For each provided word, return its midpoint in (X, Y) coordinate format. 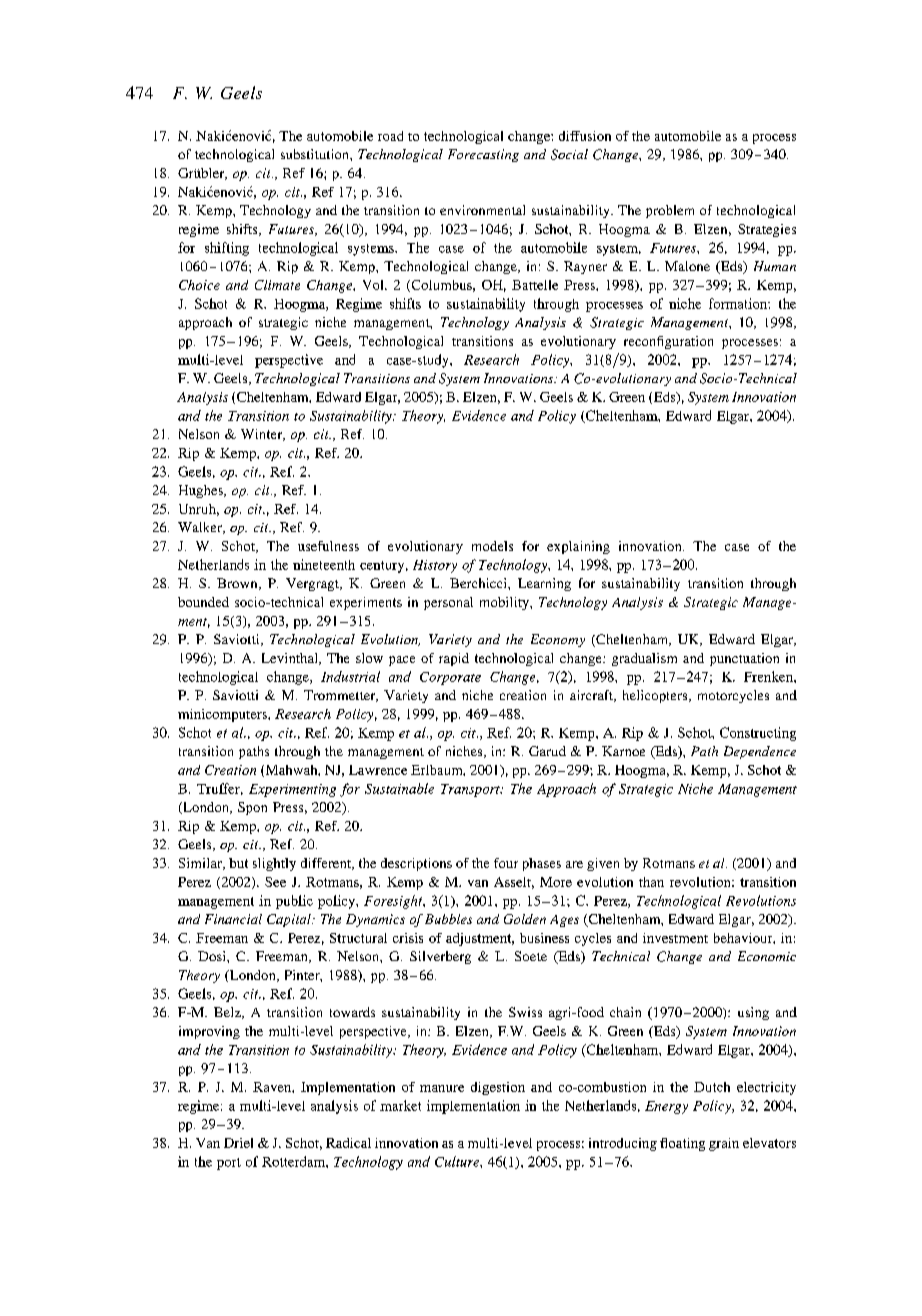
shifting (227, 249)
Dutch (712, 1087)
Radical (348, 1143)
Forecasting (483, 155)
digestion (498, 1088)
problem (670, 211)
